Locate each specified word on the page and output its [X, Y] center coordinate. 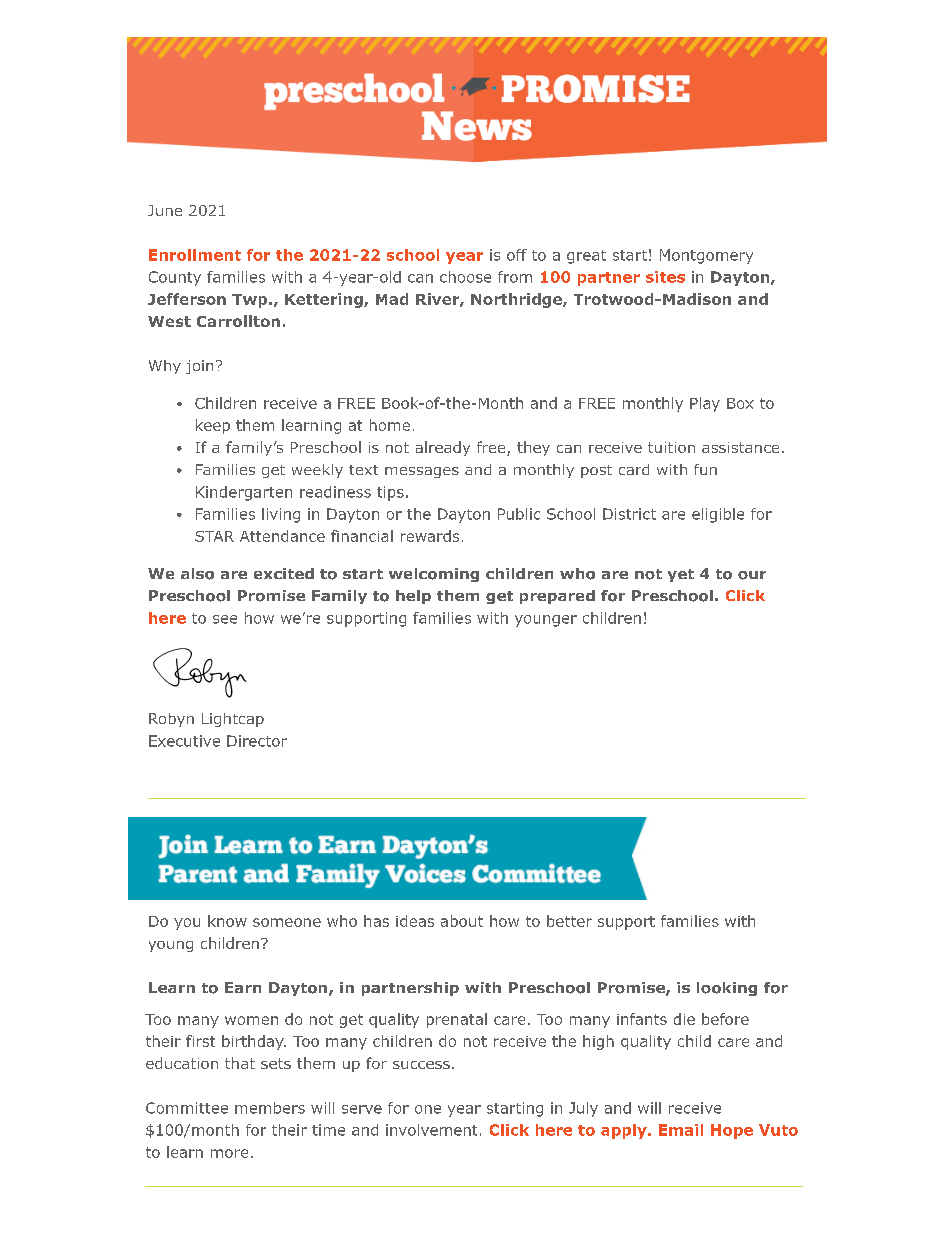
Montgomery [706, 256]
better [569, 921]
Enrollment [195, 255]
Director [257, 741]
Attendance [282, 536]
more [229, 1153]
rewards [430, 536]
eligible [718, 515]
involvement [431, 1130]
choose [465, 277]
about [462, 921]
